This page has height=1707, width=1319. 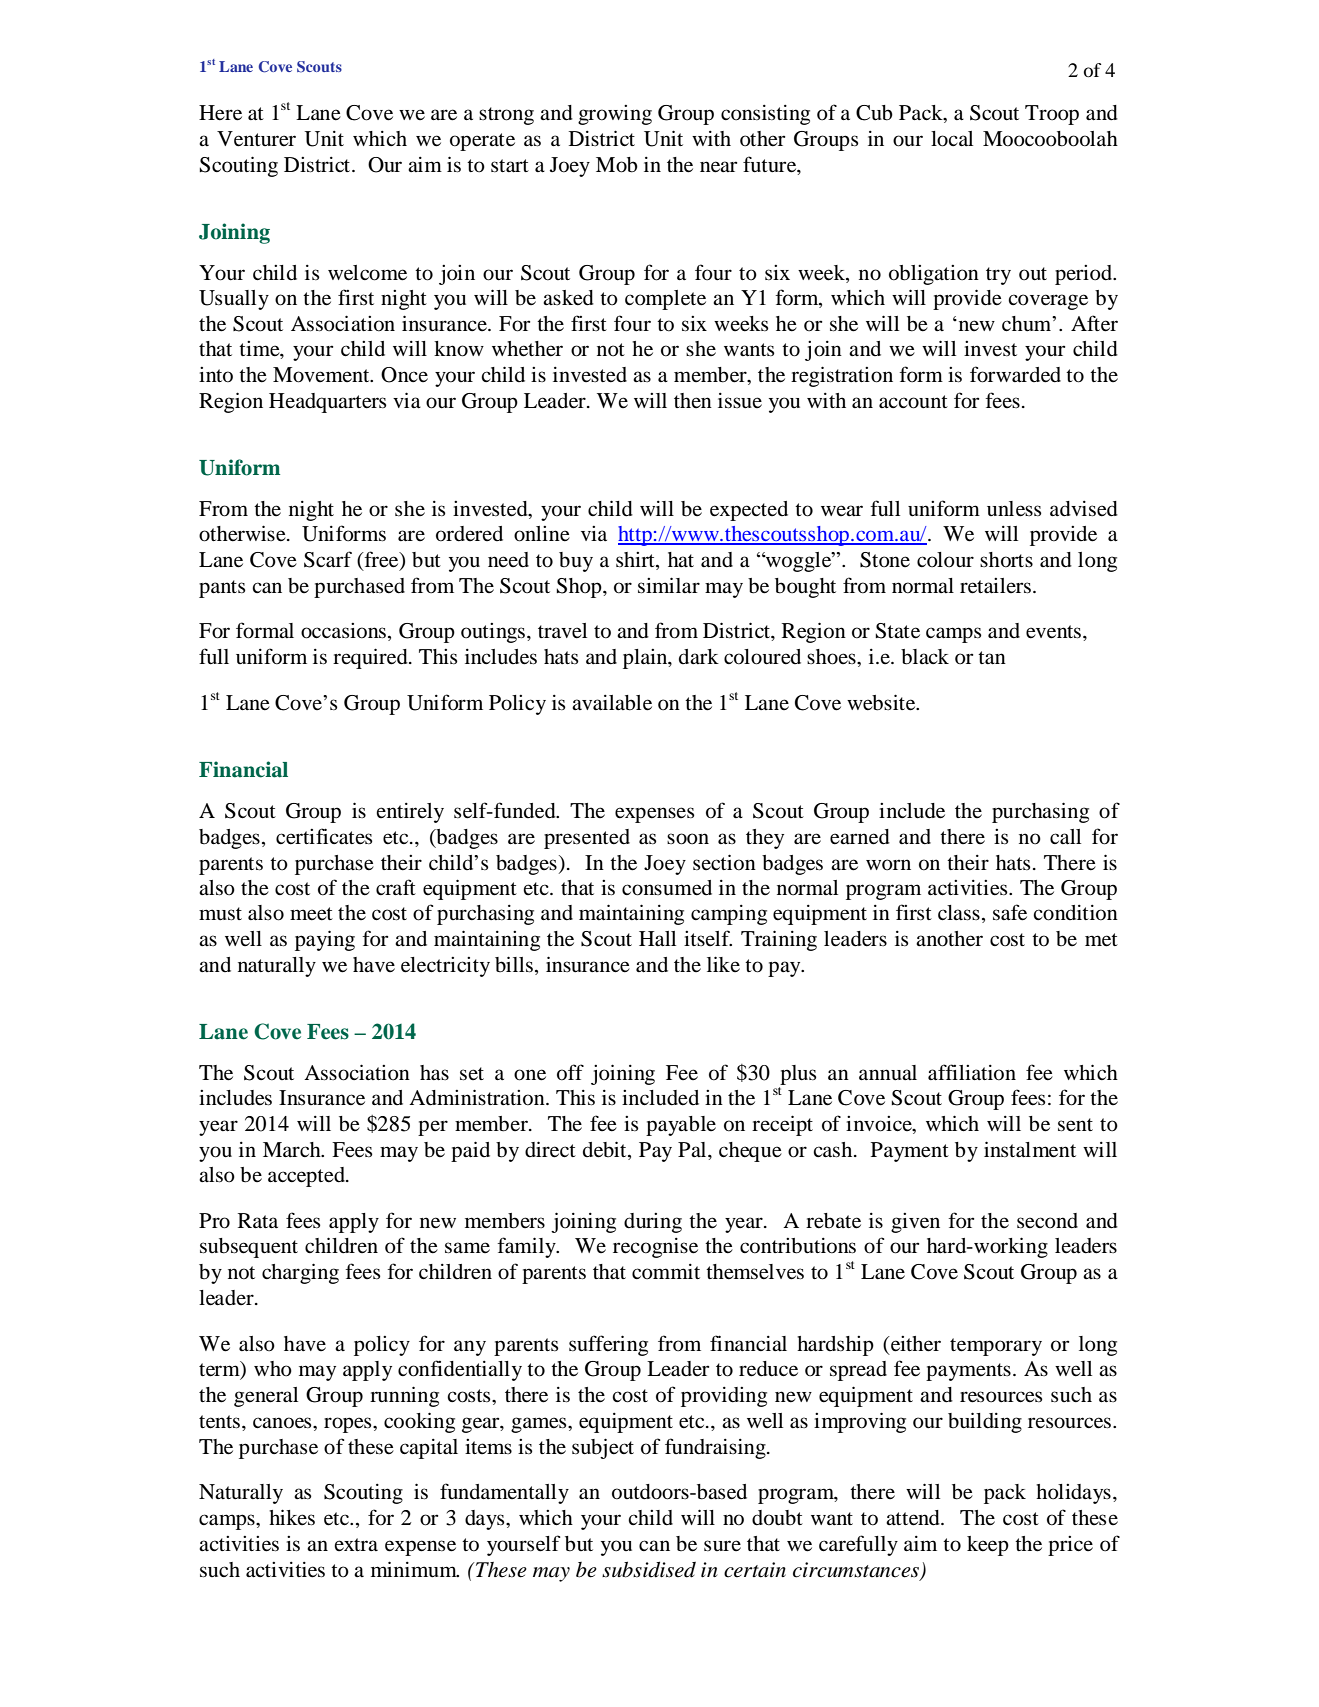 I want to click on certificates, so click(x=324, y=836).
